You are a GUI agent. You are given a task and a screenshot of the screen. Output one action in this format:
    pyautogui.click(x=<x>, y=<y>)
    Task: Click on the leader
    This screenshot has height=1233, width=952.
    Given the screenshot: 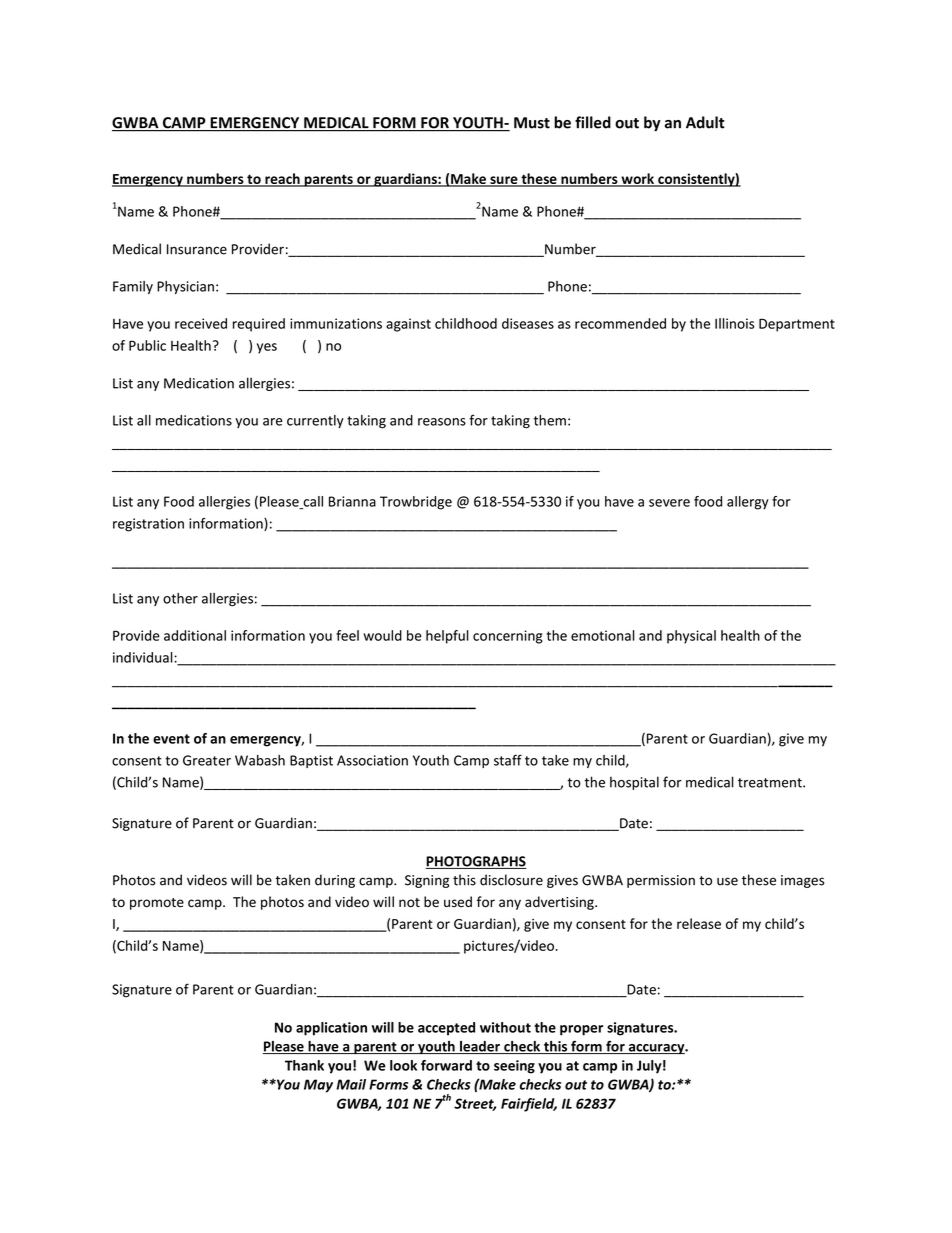 What is the action you would take?
    pyautogui.click(x=480, y=1047)
